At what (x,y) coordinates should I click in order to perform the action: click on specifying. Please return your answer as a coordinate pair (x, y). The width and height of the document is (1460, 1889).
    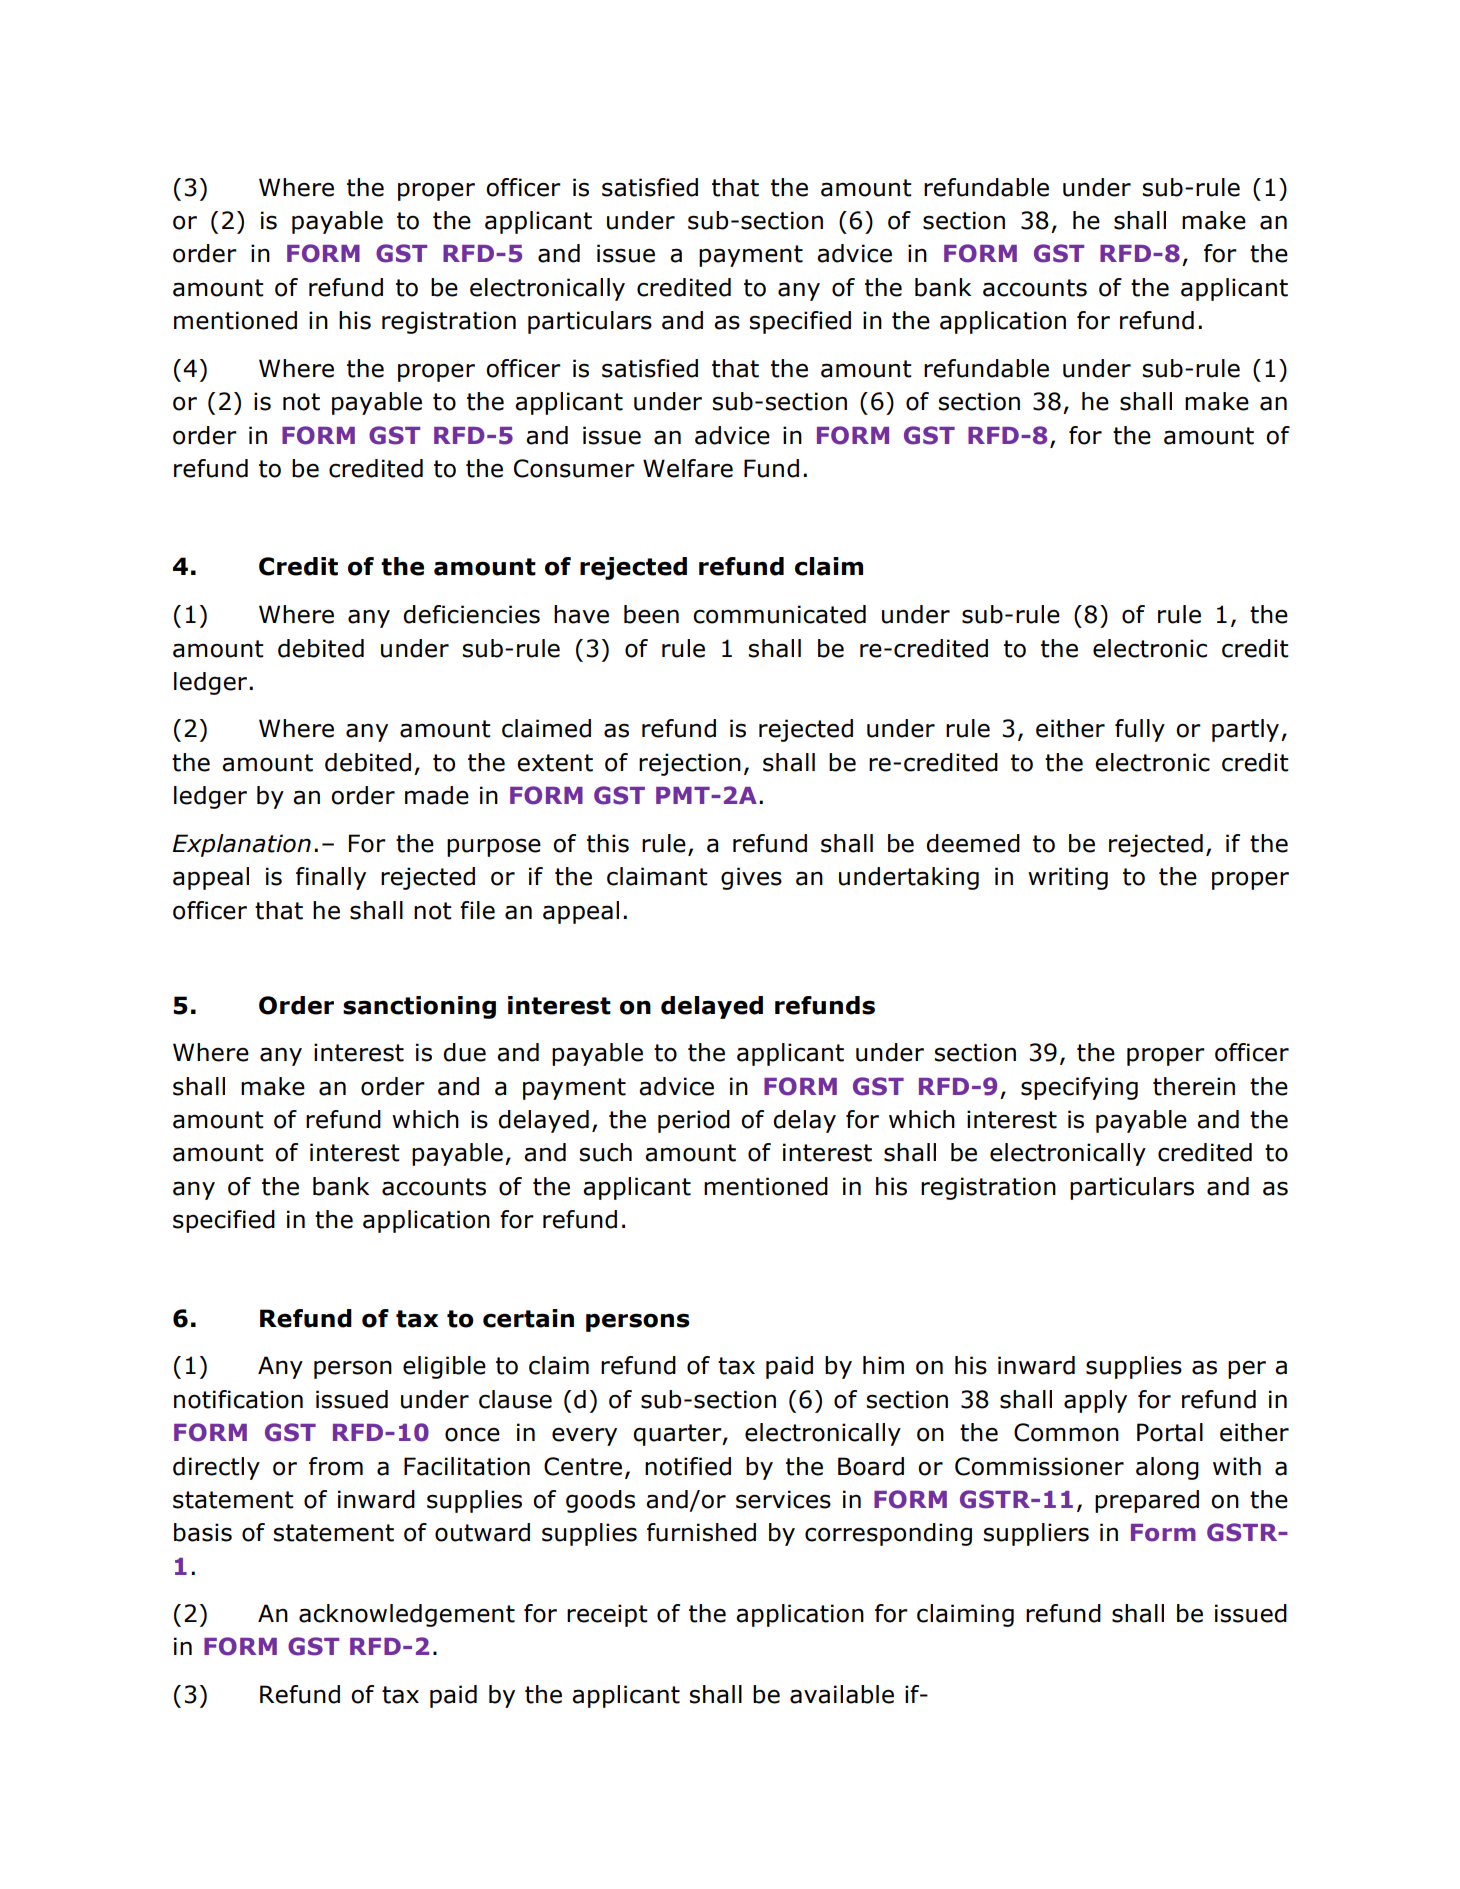
    Looking at the image, I should click on (1079, 1088).
